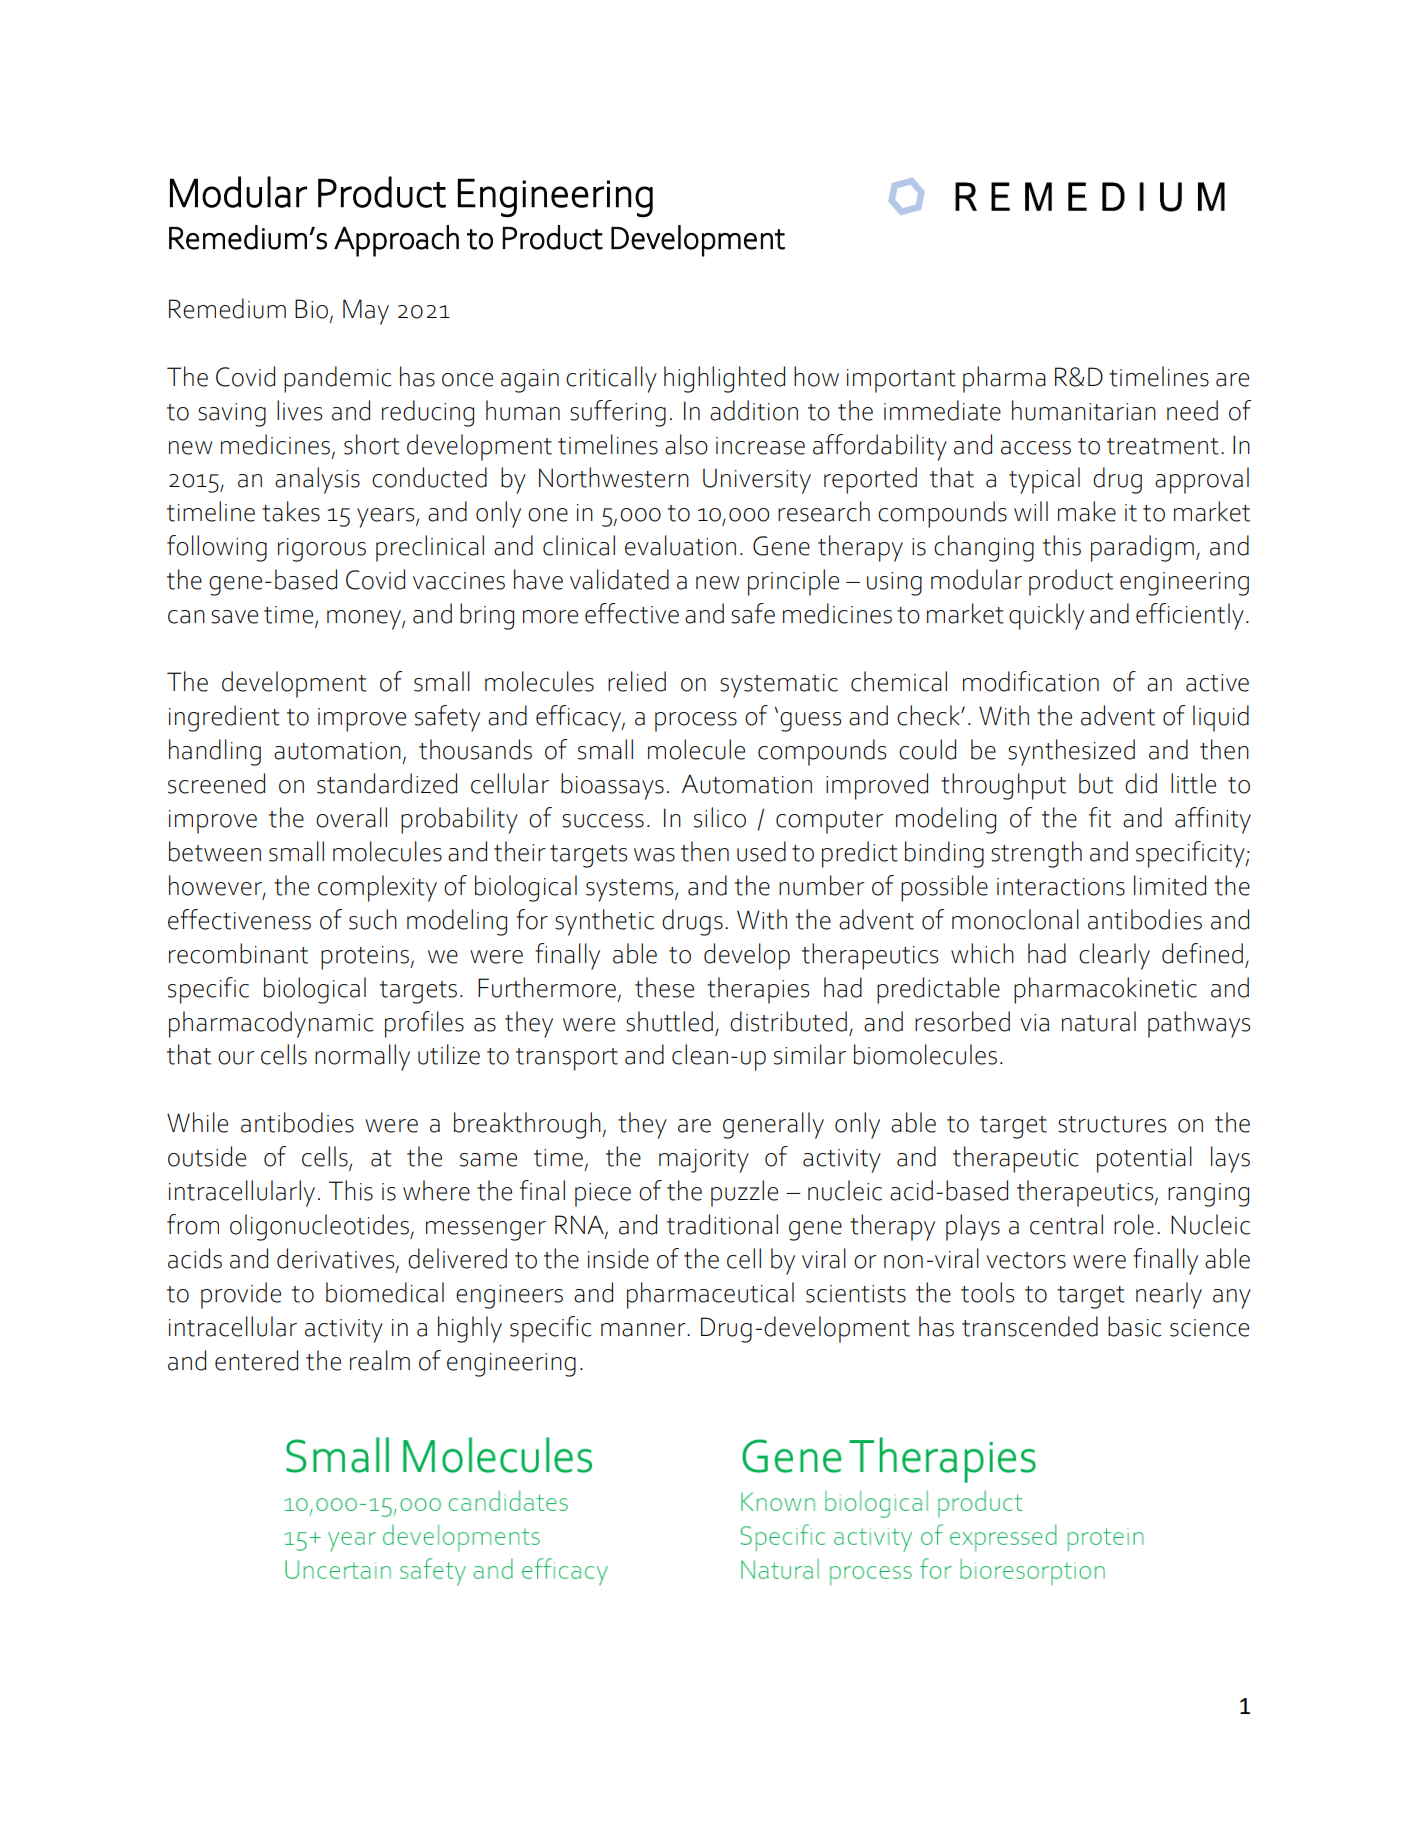 Image resolution: width=1418 pixels, height=1835 pixels. I want to click on fit, so click(1100, 817).
